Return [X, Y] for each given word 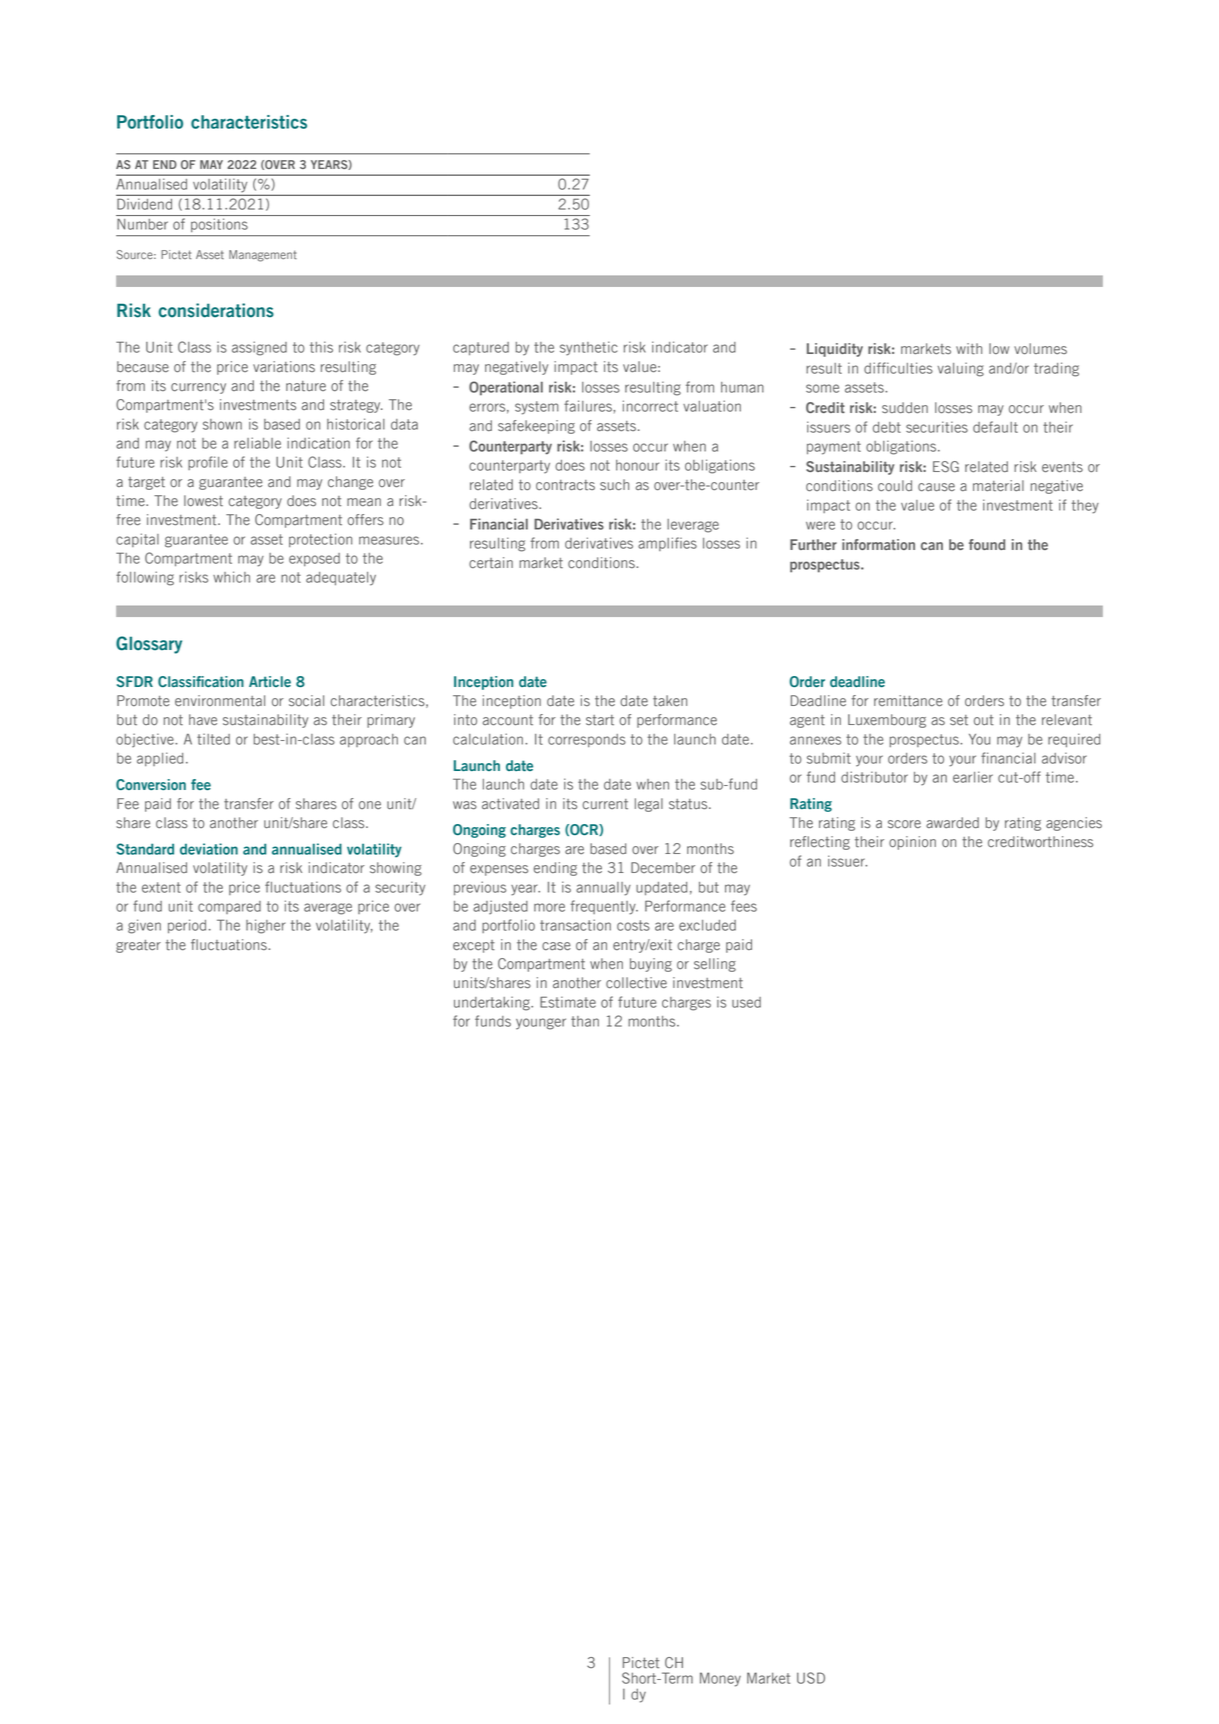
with [969, 349]
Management [263, 256]
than [585, 1021]
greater [138, 946]
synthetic [589, 348]
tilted [213, 739]
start [600, 720]
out [984, 720]
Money [720, 1679]
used [746, 1002]
